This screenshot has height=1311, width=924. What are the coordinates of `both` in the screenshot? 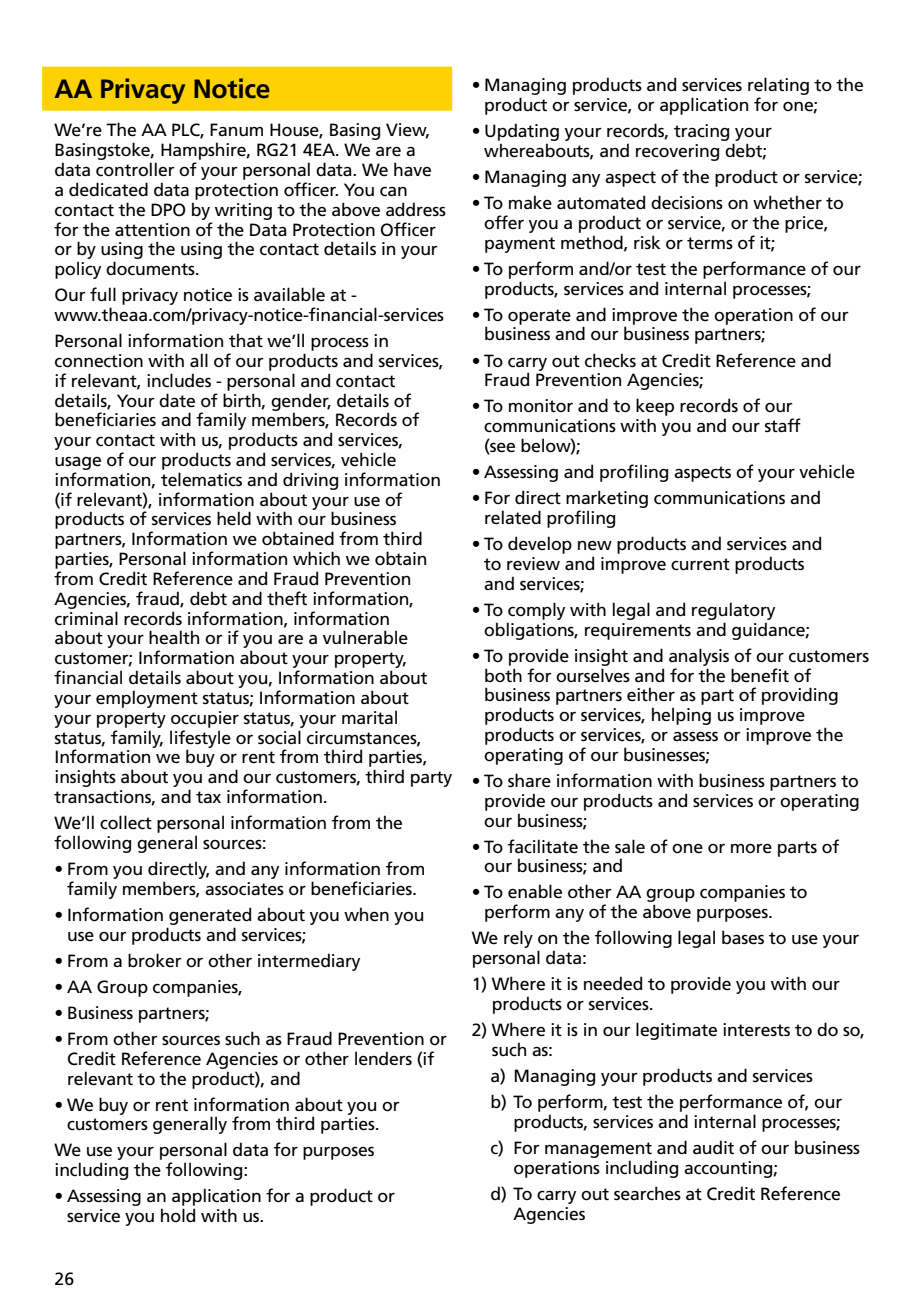 It's located at (503, 675).
